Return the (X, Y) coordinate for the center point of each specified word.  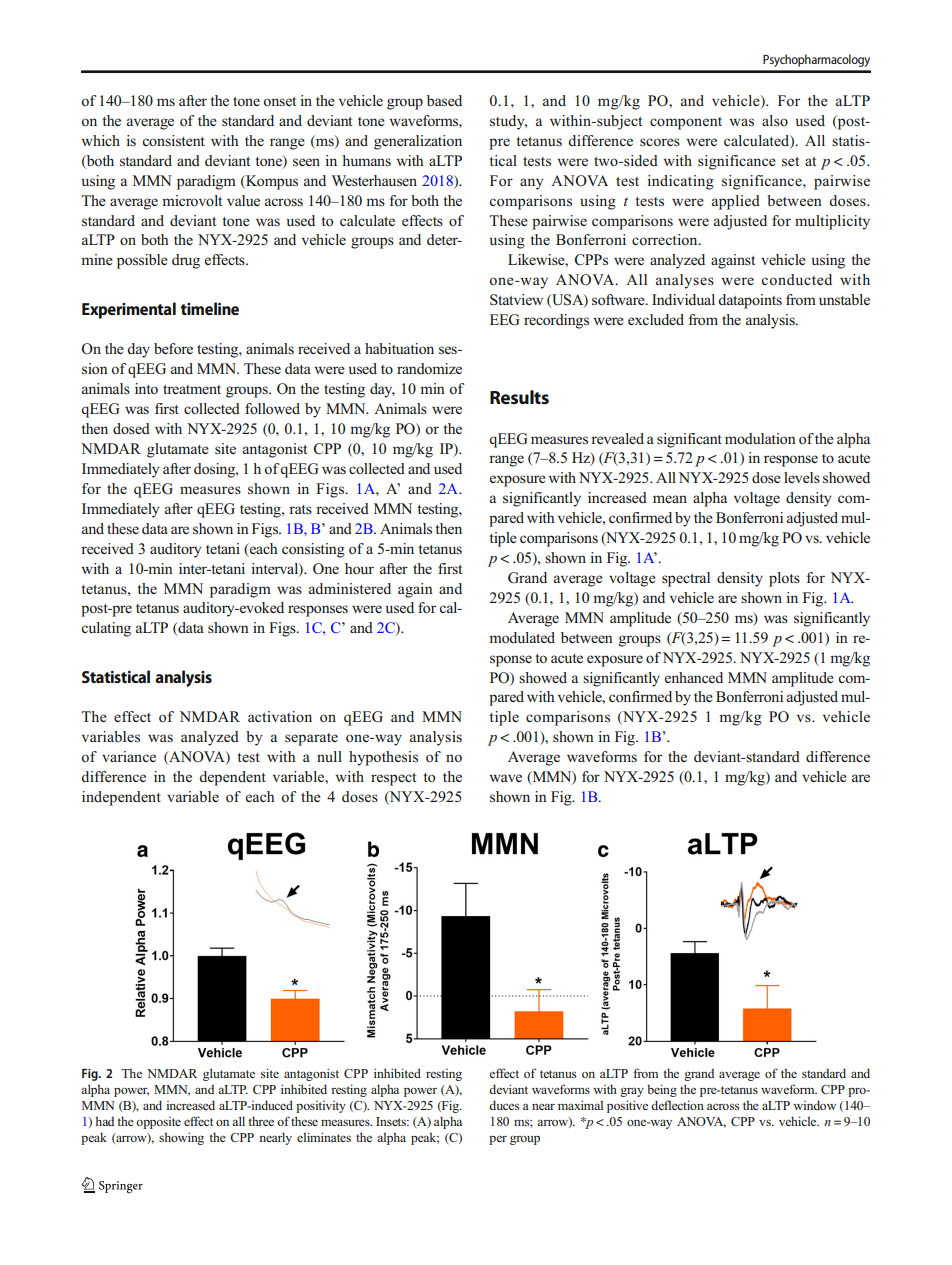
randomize (429, 368)
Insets (392, 1121)
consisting (313, 550)
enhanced (694, 677)
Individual (683, 299)
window (814, 1105)
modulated (522, 638)
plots (784, 579)
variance (129, 756)
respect (393, 779)
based (444, 101)
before (173, 349)
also (775, 120)
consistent (173, 141)
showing (181, 1138)
